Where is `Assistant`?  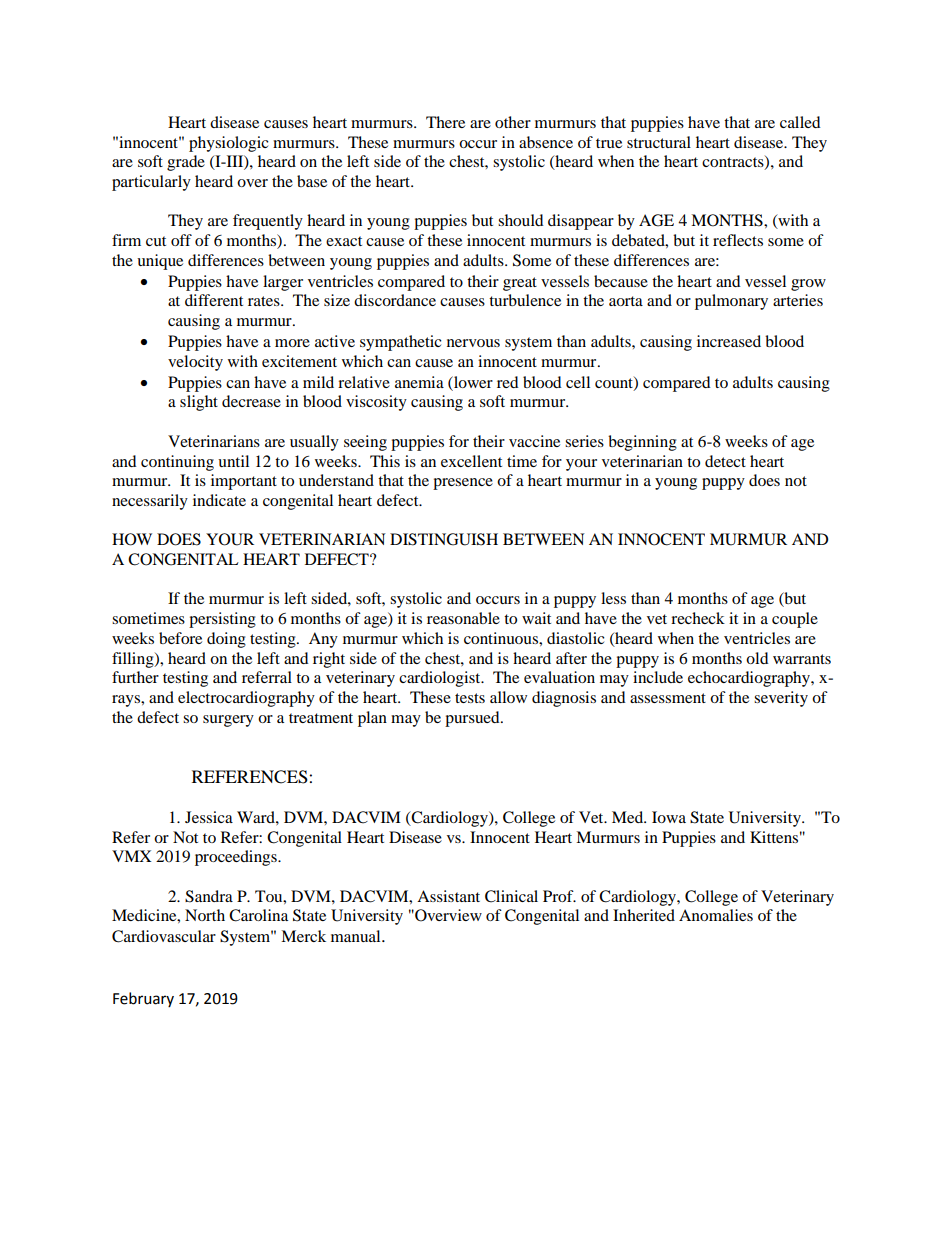 Assistant is located at coordinates (448, 896).
